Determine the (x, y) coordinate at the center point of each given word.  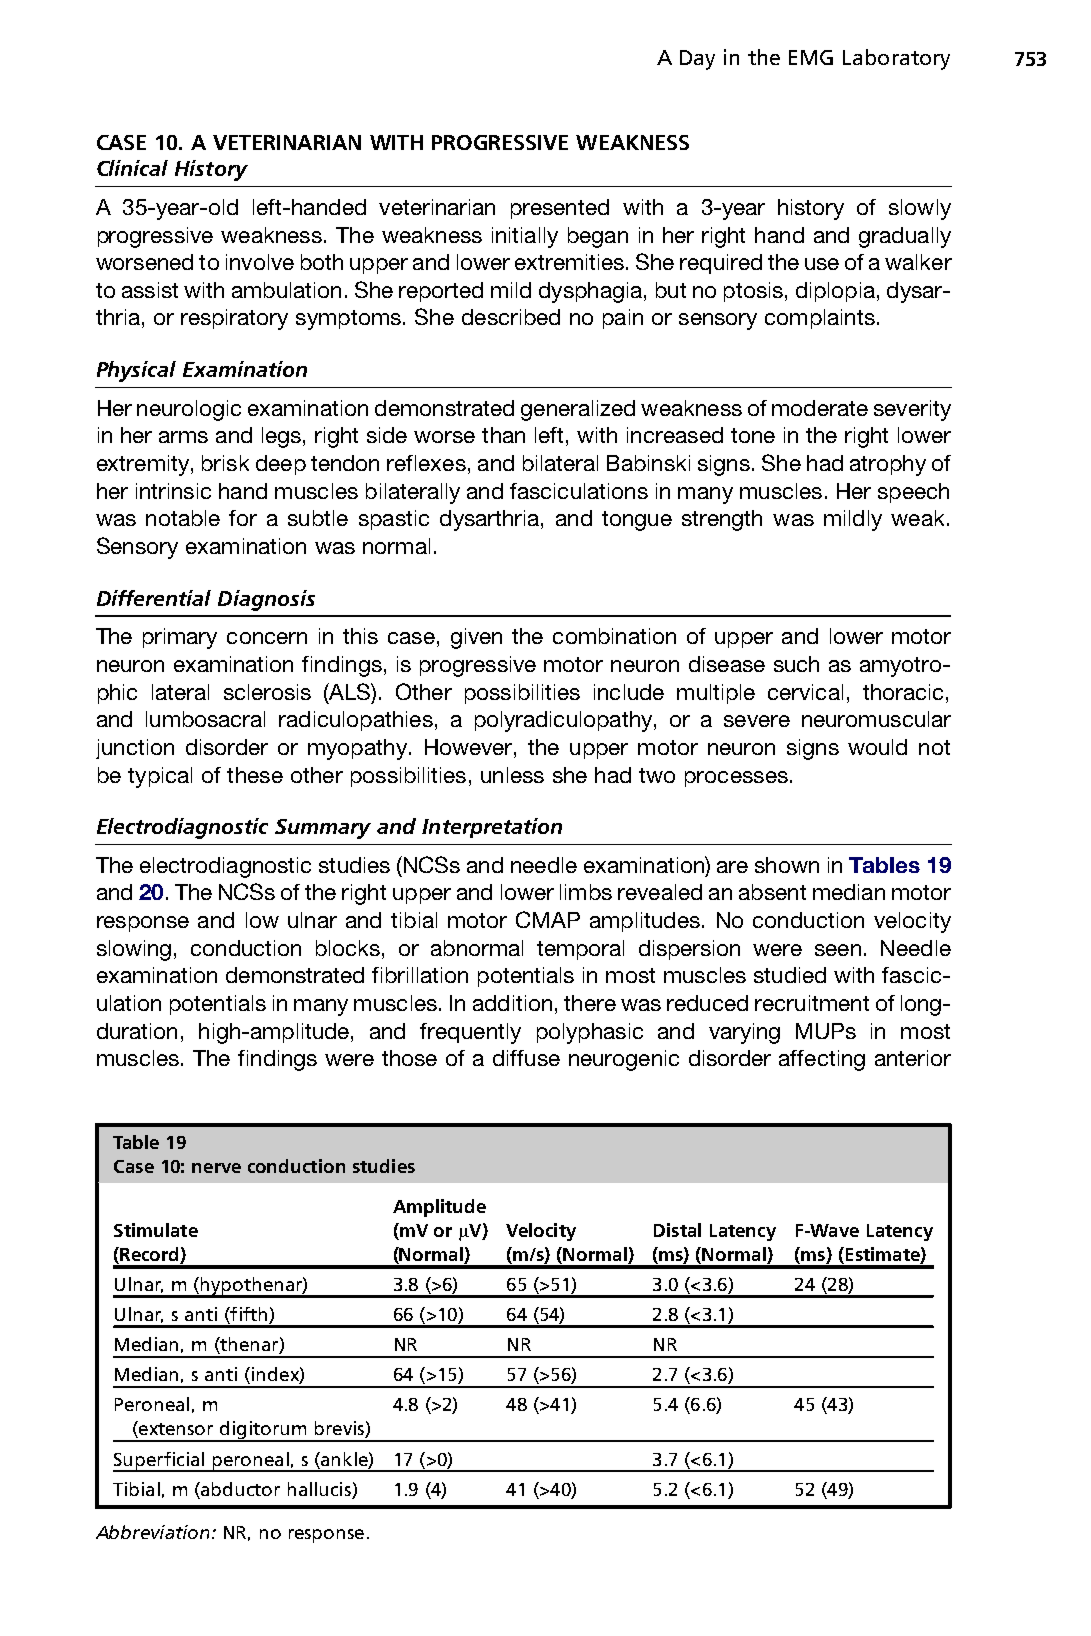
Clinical (132, 168)
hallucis (319, 1489)
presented (560, 209)
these (255, 775)
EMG (811, 57)
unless (512, 775)
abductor (239, 1489)
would (877, 747)
